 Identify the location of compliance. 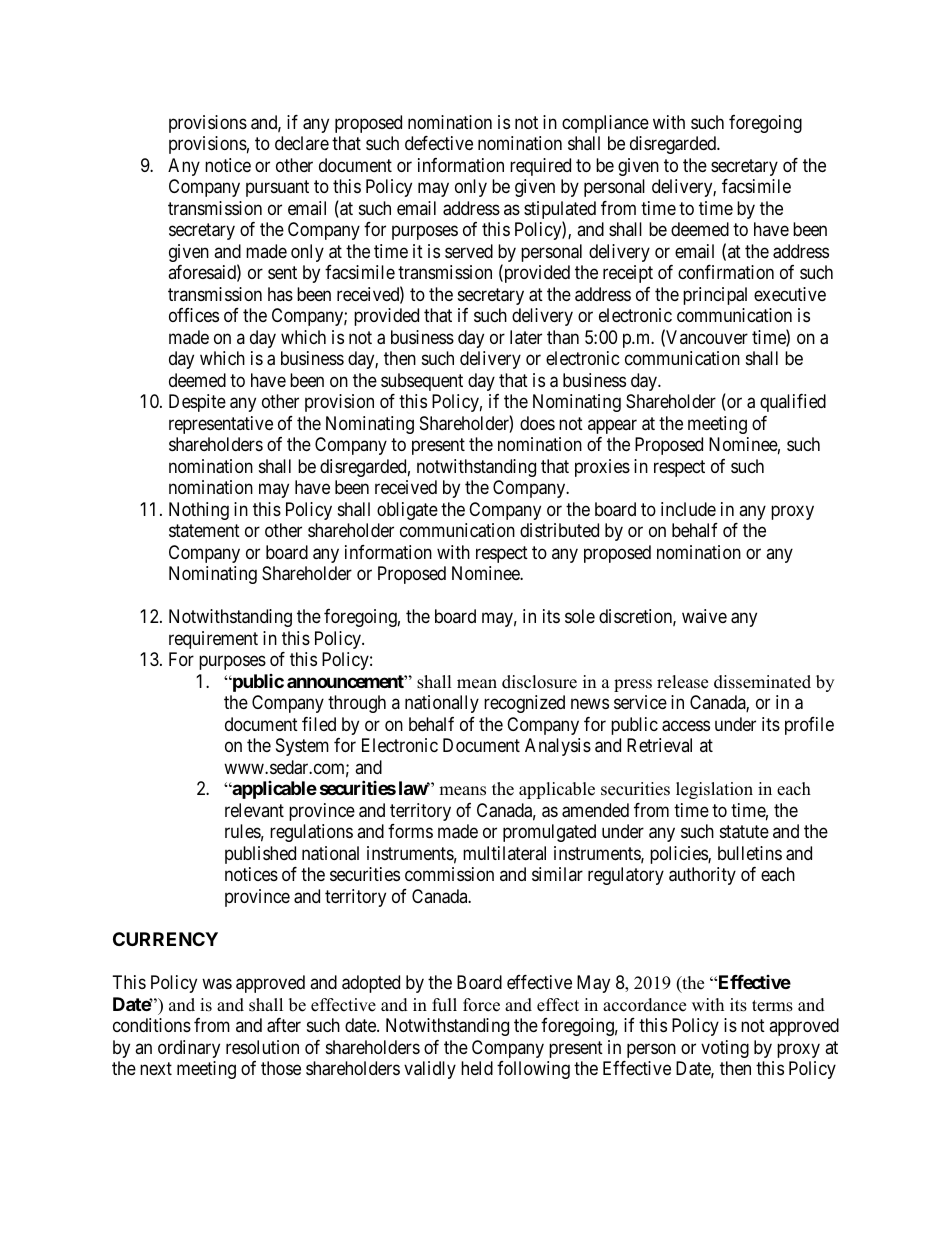
(605, 124).
